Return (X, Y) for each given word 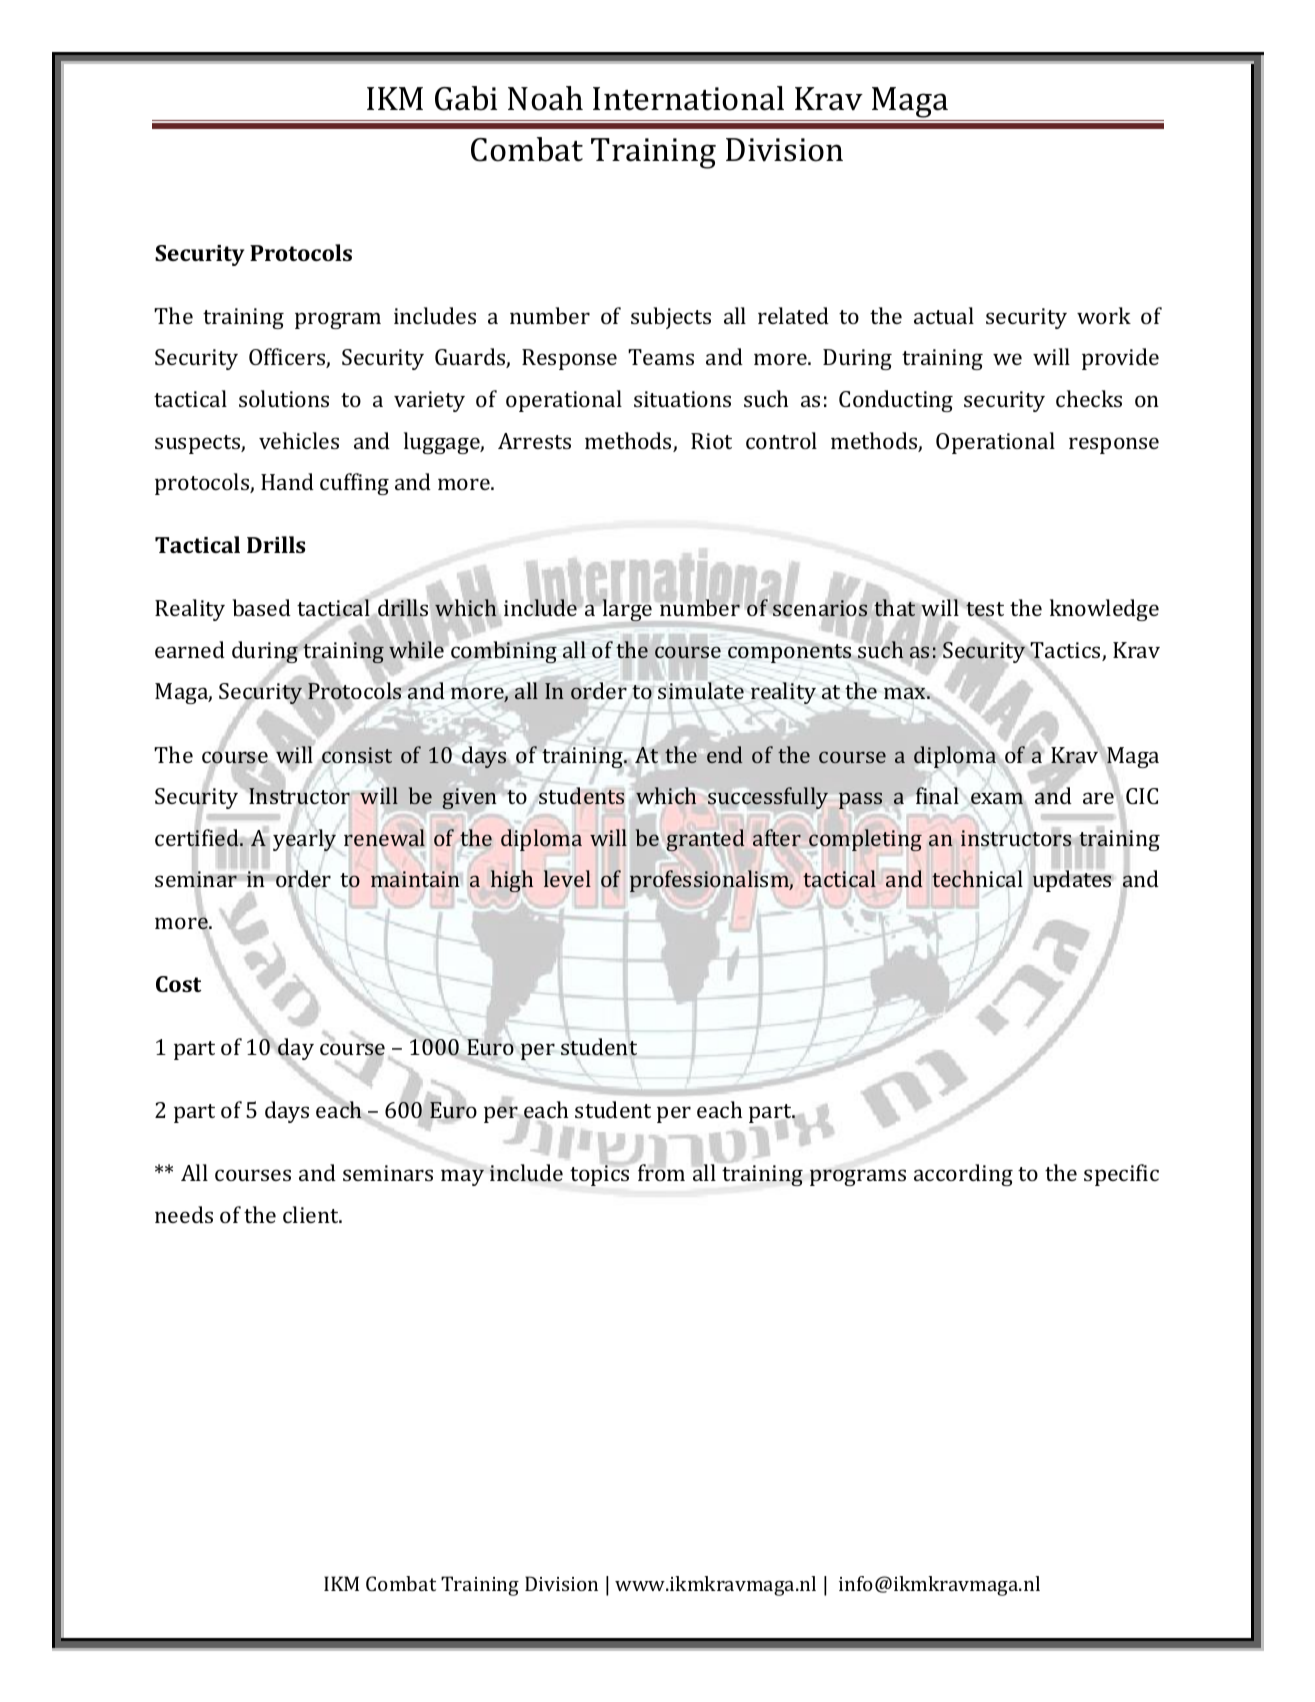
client (312, 1214)
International (688, 98)
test (985, 609)
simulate (701, 690)
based (261, 607)
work (1104, 315)
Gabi (466, 98)
